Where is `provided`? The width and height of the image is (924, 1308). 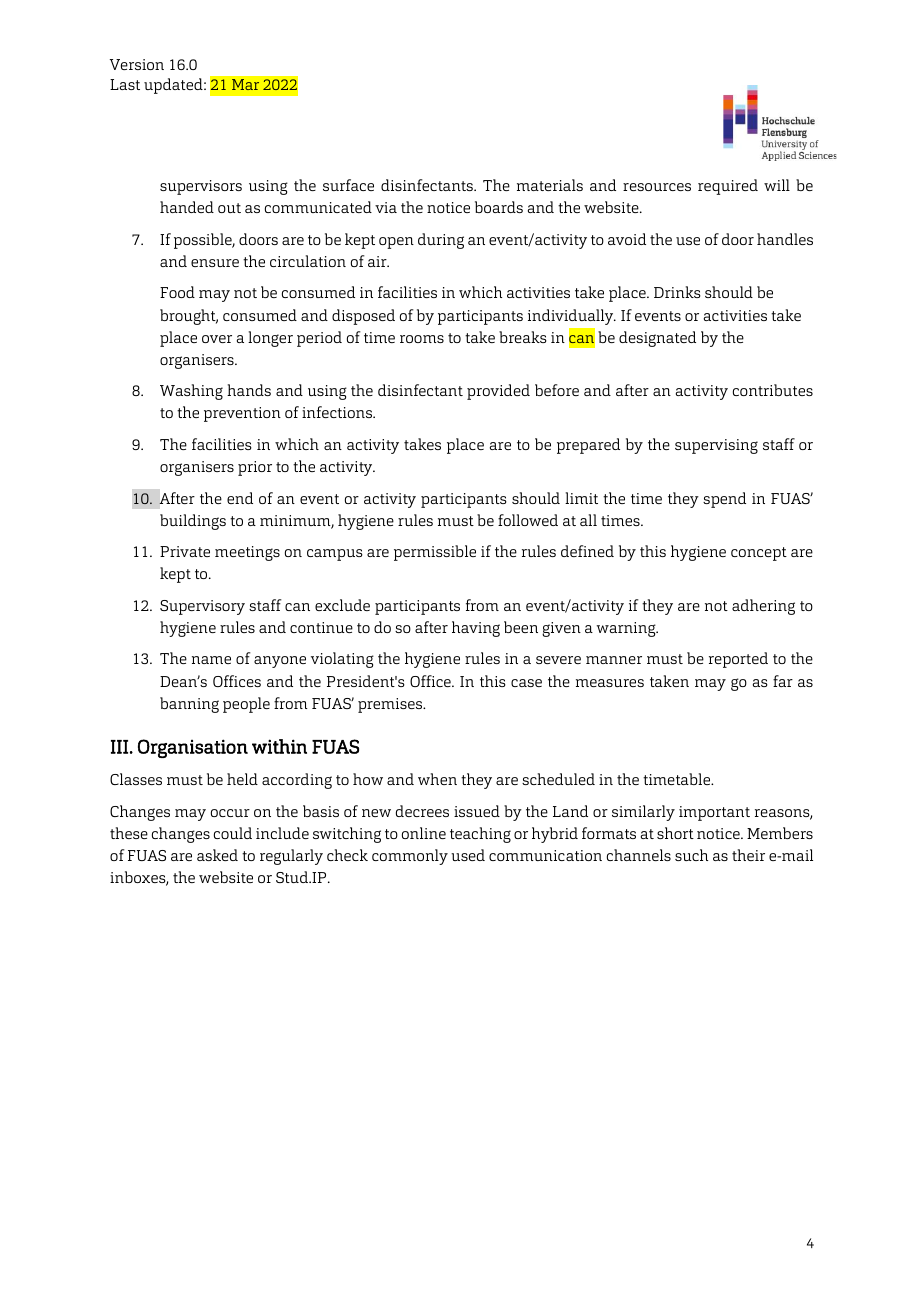
provided is located at coordinates (498, 392).
